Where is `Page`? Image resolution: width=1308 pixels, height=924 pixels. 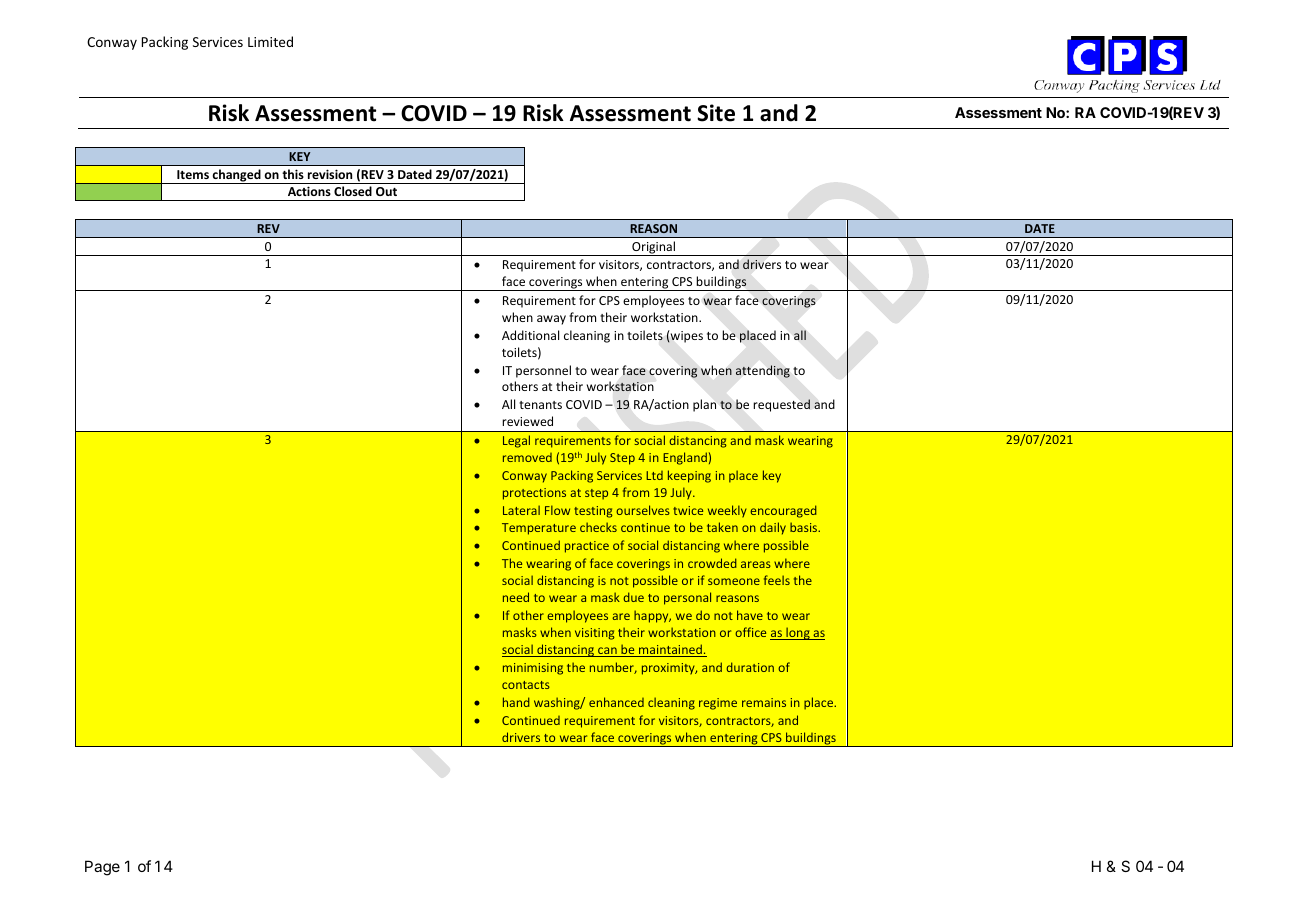 Page is located at coordinates (102, 868).
